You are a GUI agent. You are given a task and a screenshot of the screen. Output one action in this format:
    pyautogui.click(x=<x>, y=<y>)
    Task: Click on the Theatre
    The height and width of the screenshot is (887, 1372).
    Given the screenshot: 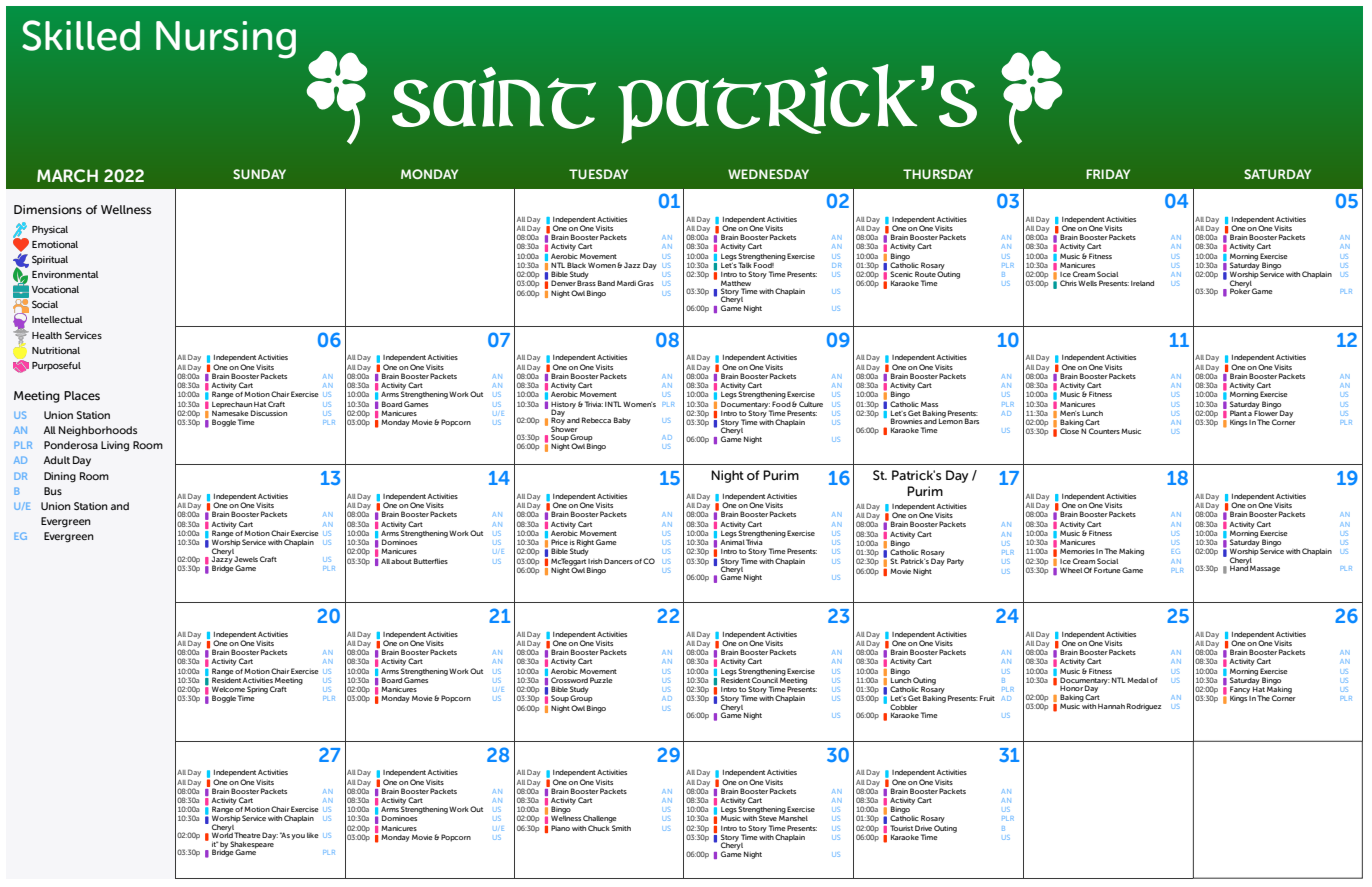 What is the action you would take?
    pyautogui.click(x=247, y=835)
